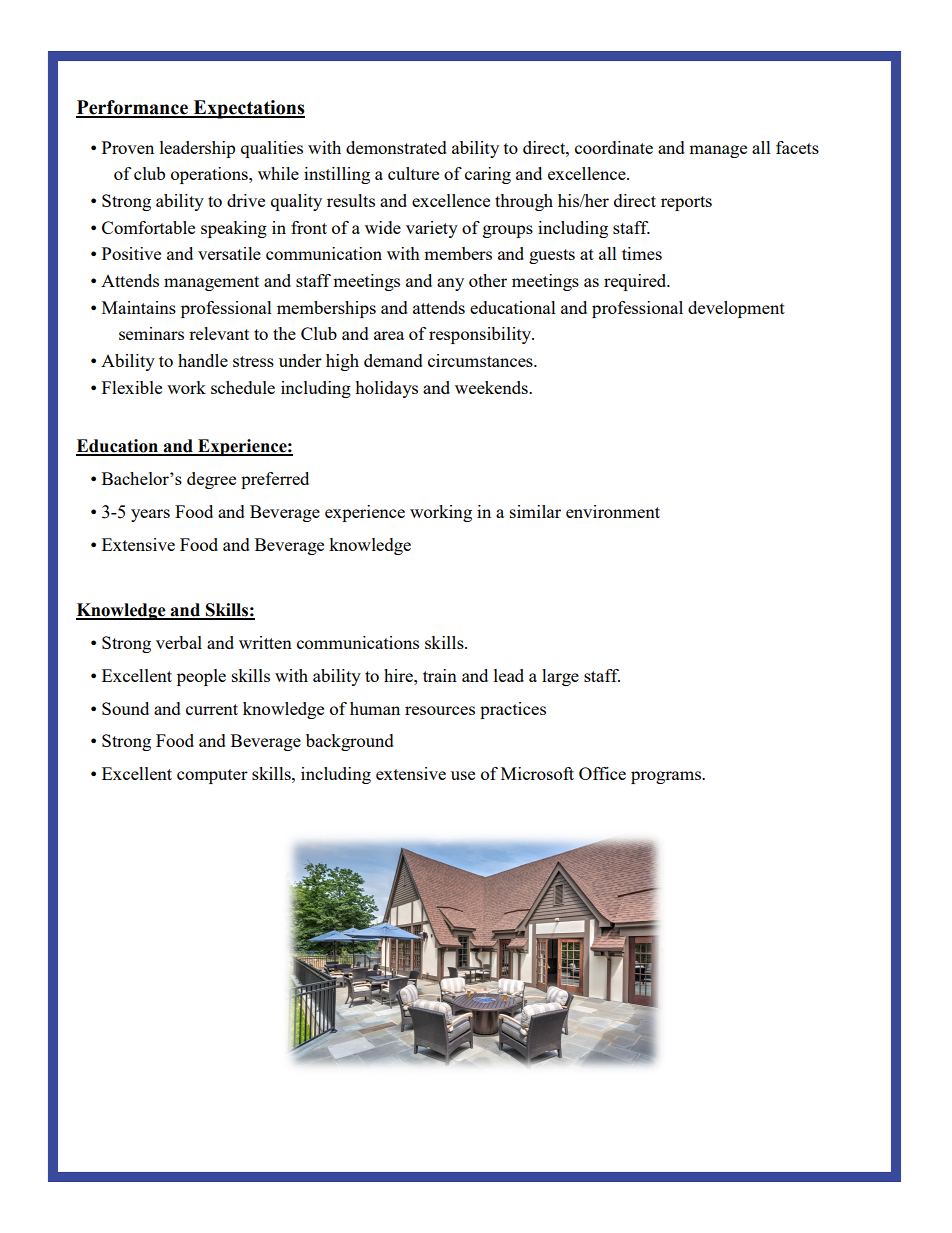  Describe the element at coordinates (492, 387) in the page. I see `weekends` at that location.
